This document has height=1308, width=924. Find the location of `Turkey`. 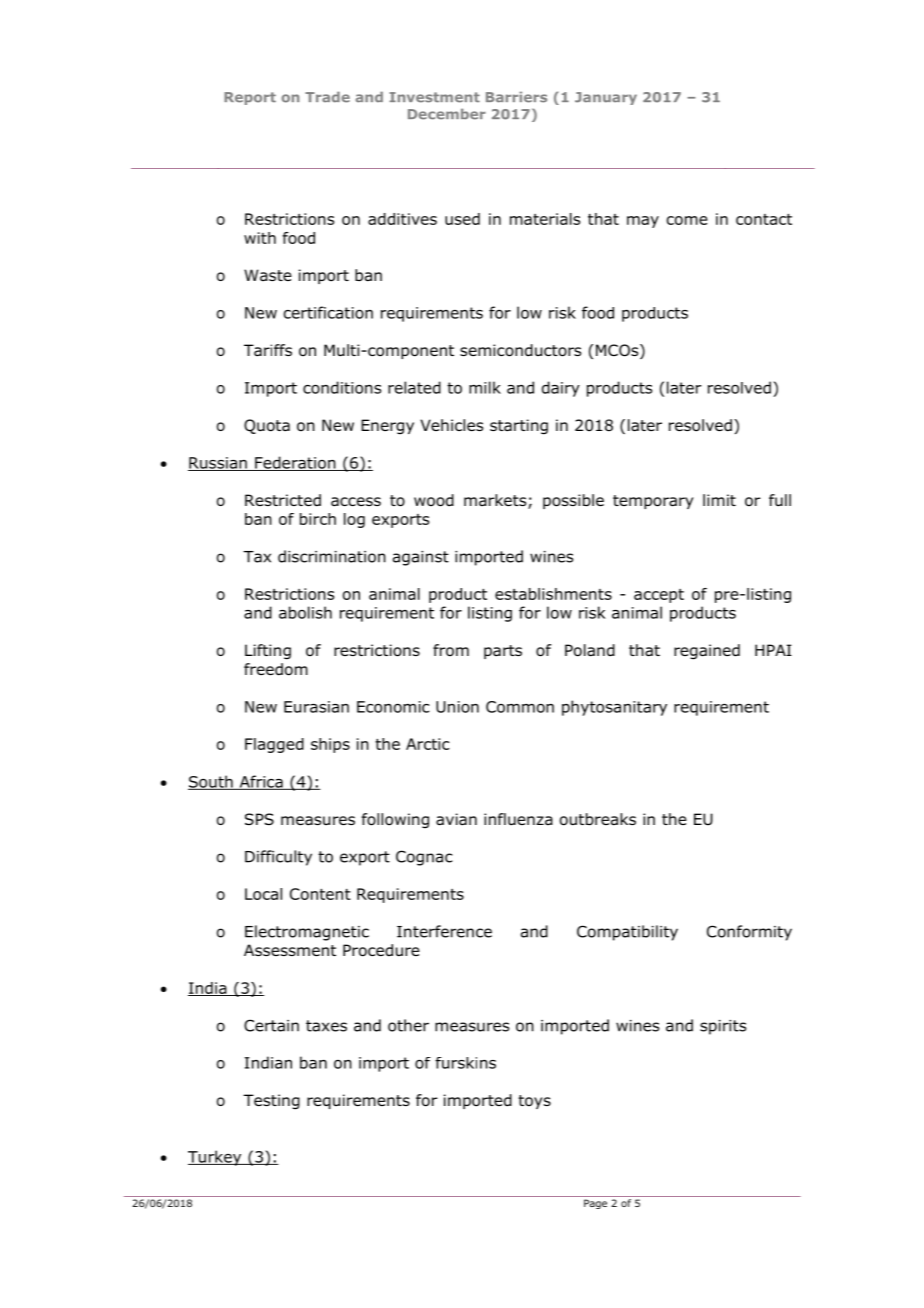

Turkey is located at coordinates (216, 1158).
